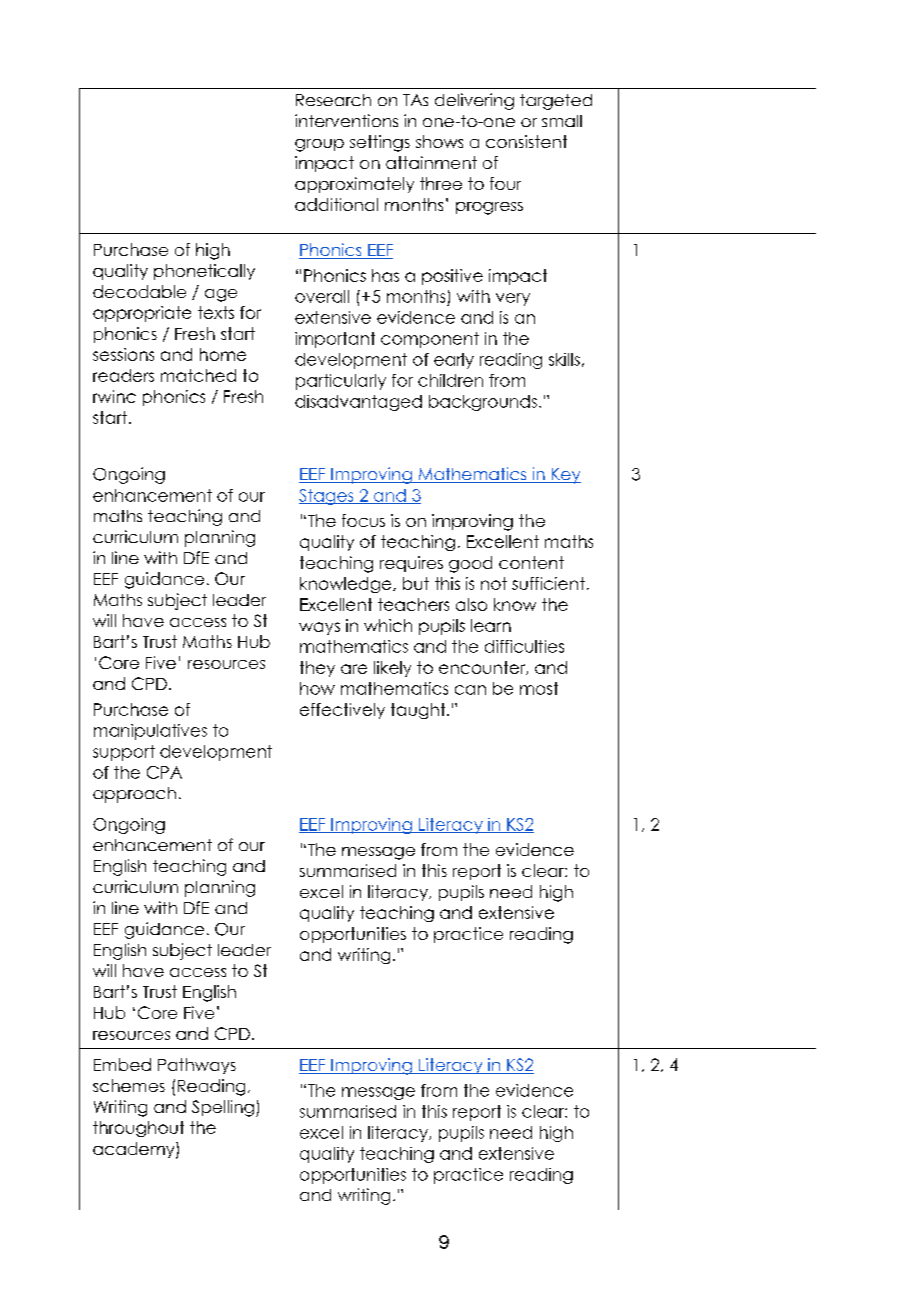  I want to click on approach, so click(134, 795).
